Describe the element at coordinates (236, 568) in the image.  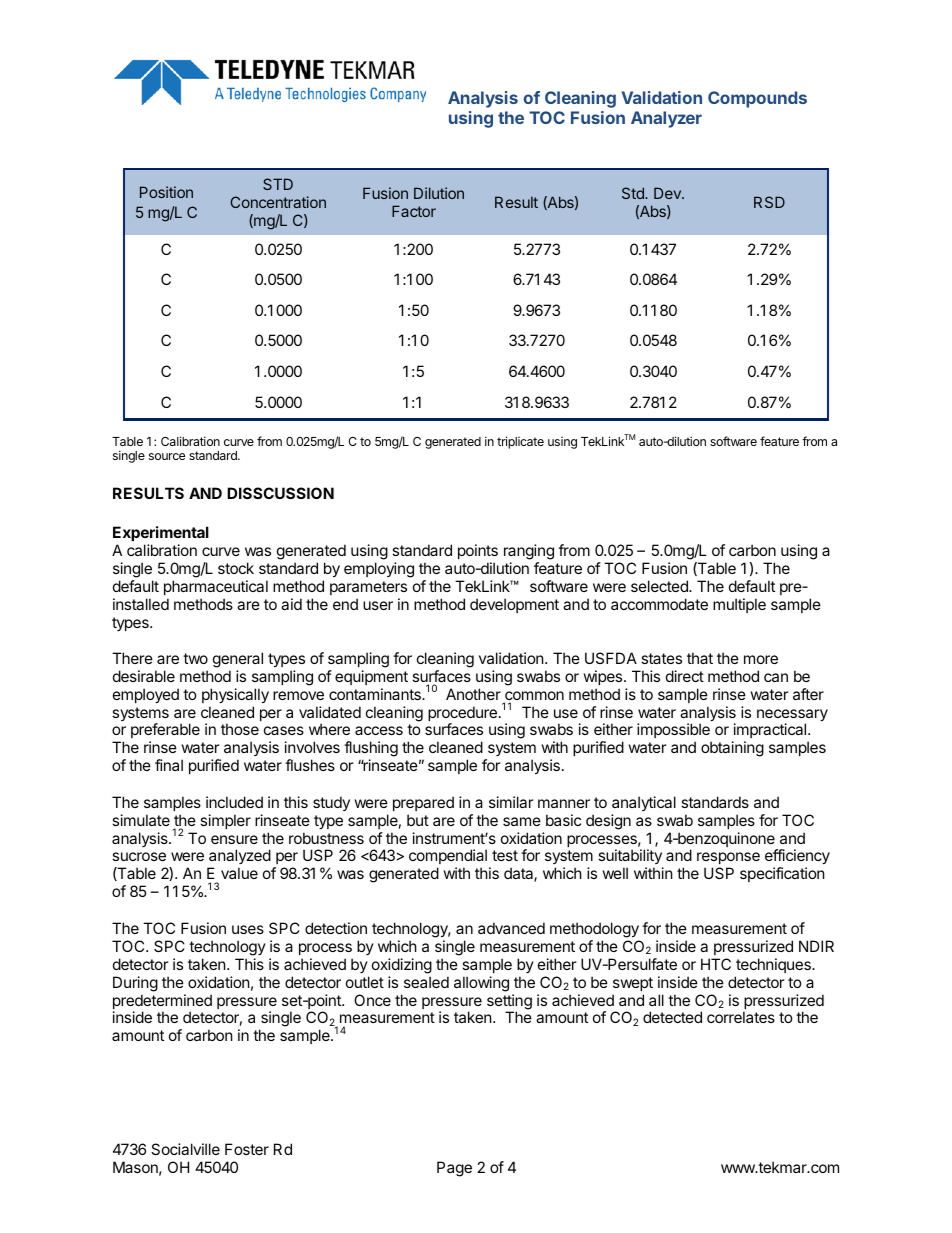
I see `stock` at that location.
